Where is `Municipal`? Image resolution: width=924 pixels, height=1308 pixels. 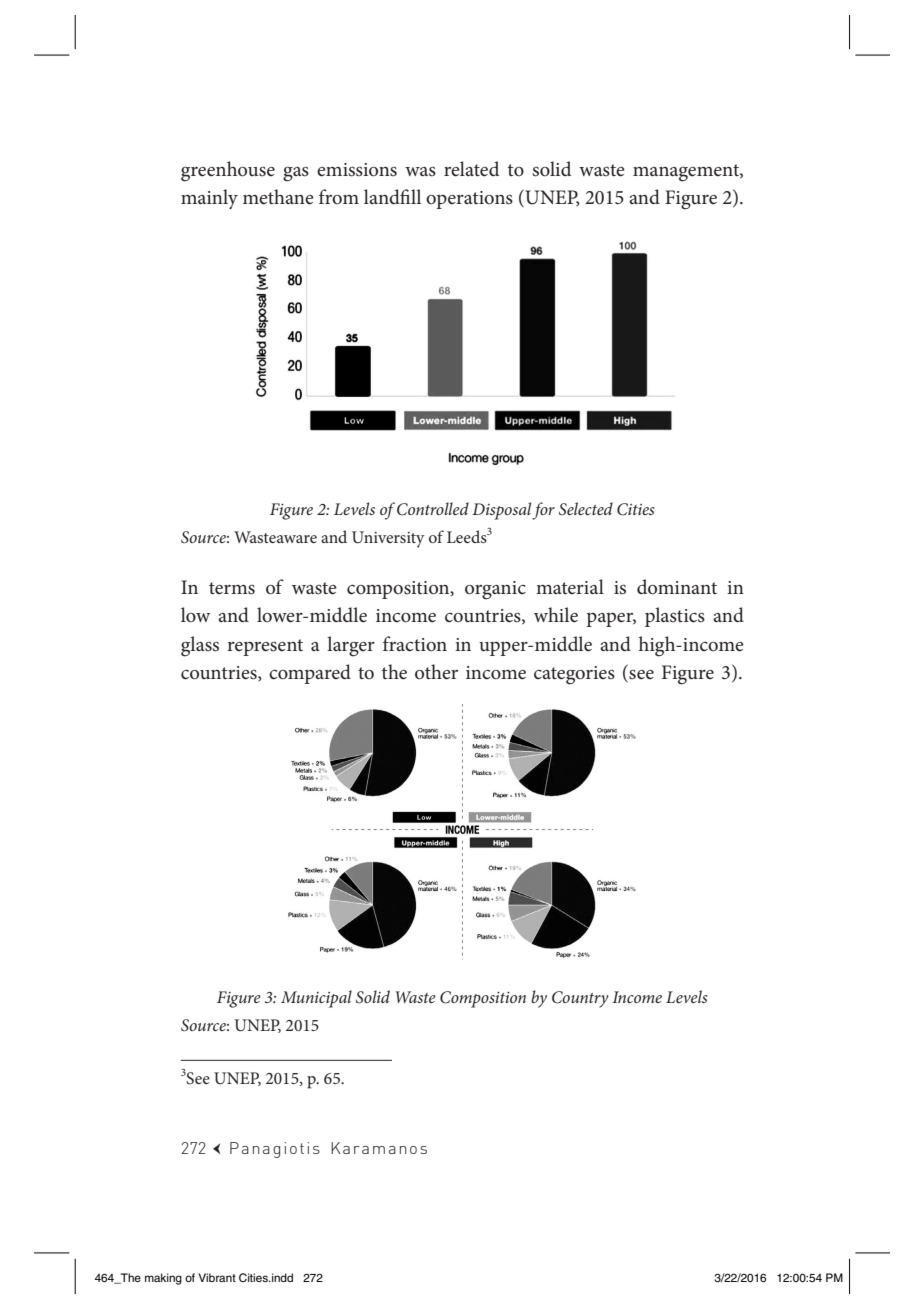
Municipal is located at coordinates (316, 999).
